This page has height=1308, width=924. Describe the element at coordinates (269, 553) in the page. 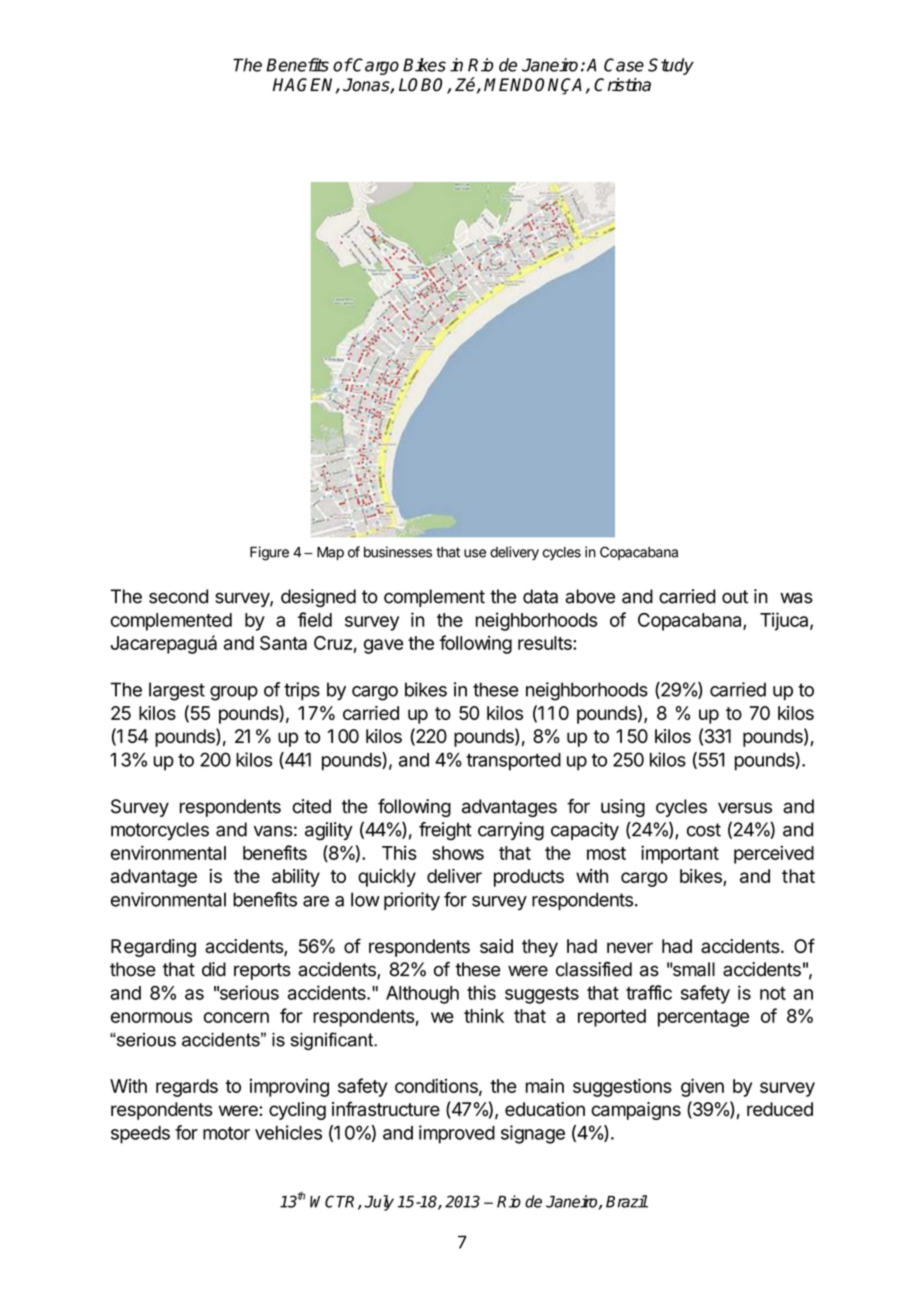

I see `Figure` at that location.
